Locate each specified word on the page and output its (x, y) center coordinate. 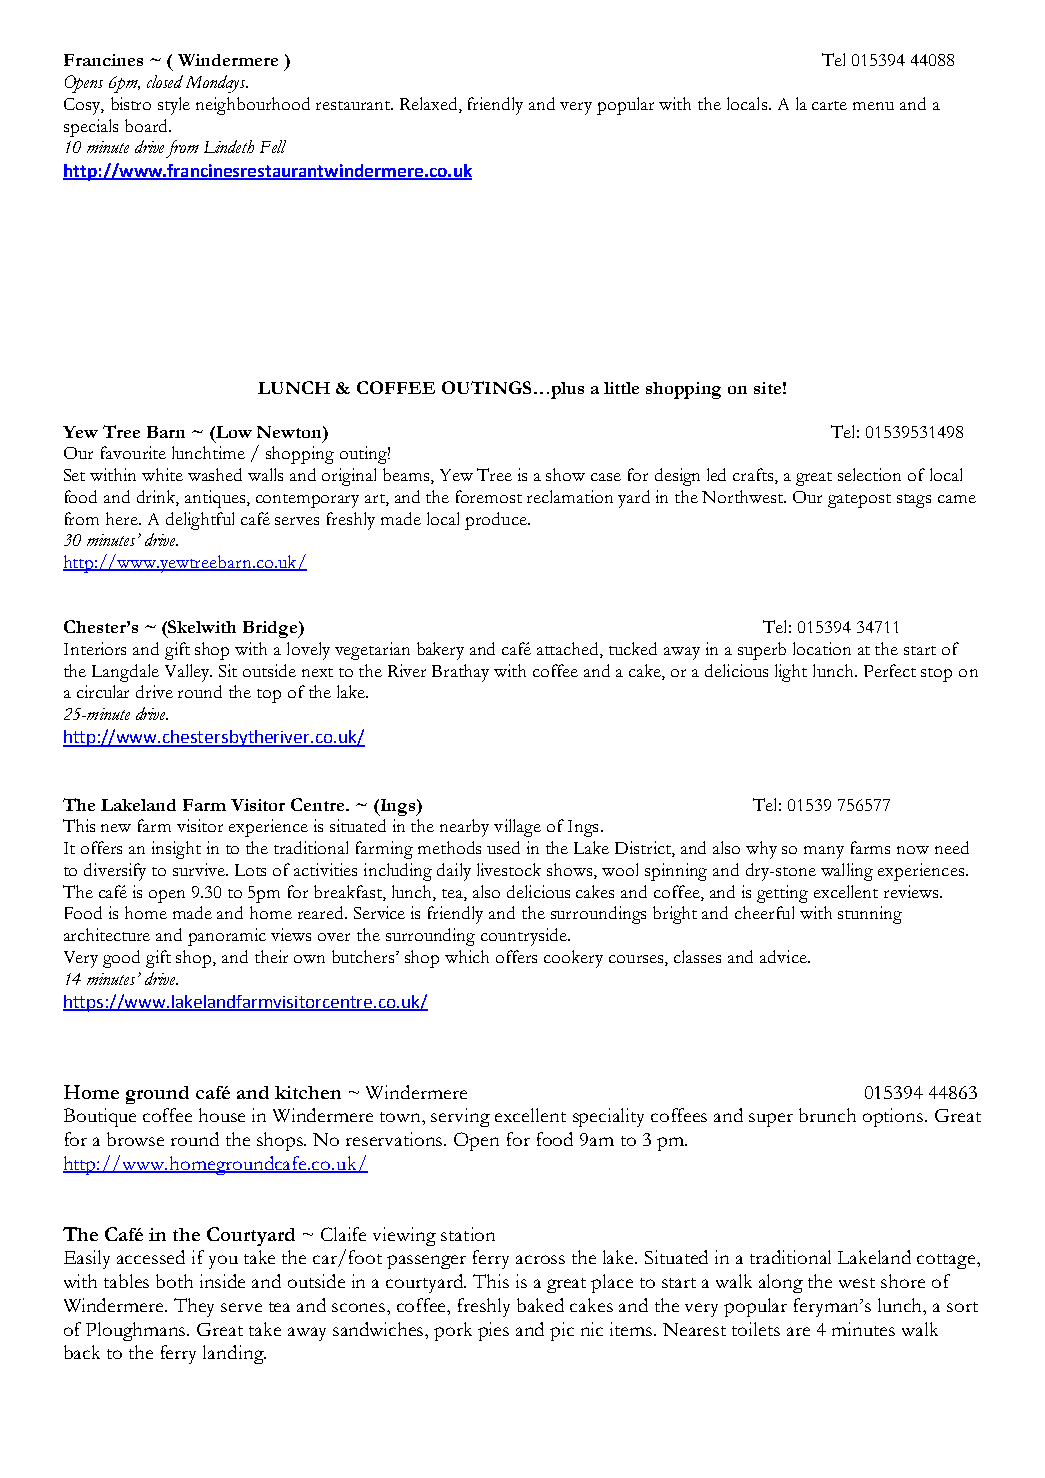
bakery (440, 651)
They (194, 1307)
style (174, 106)
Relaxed (430, 105)
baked (540, 1305)
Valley (188, 673)
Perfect (890, 670)
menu (873, 106)
